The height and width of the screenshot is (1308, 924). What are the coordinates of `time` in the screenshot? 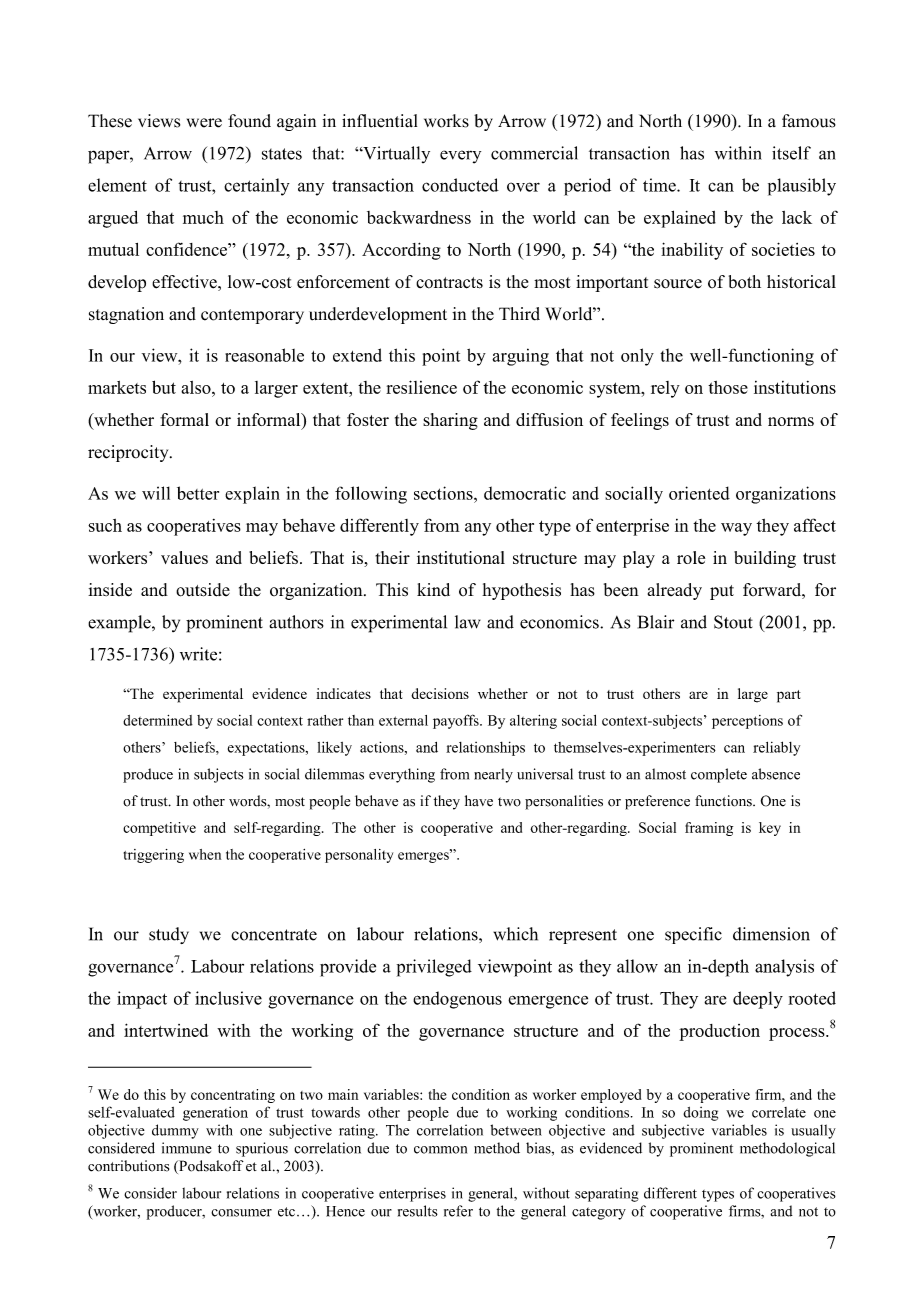 It's located at (660, 185).
